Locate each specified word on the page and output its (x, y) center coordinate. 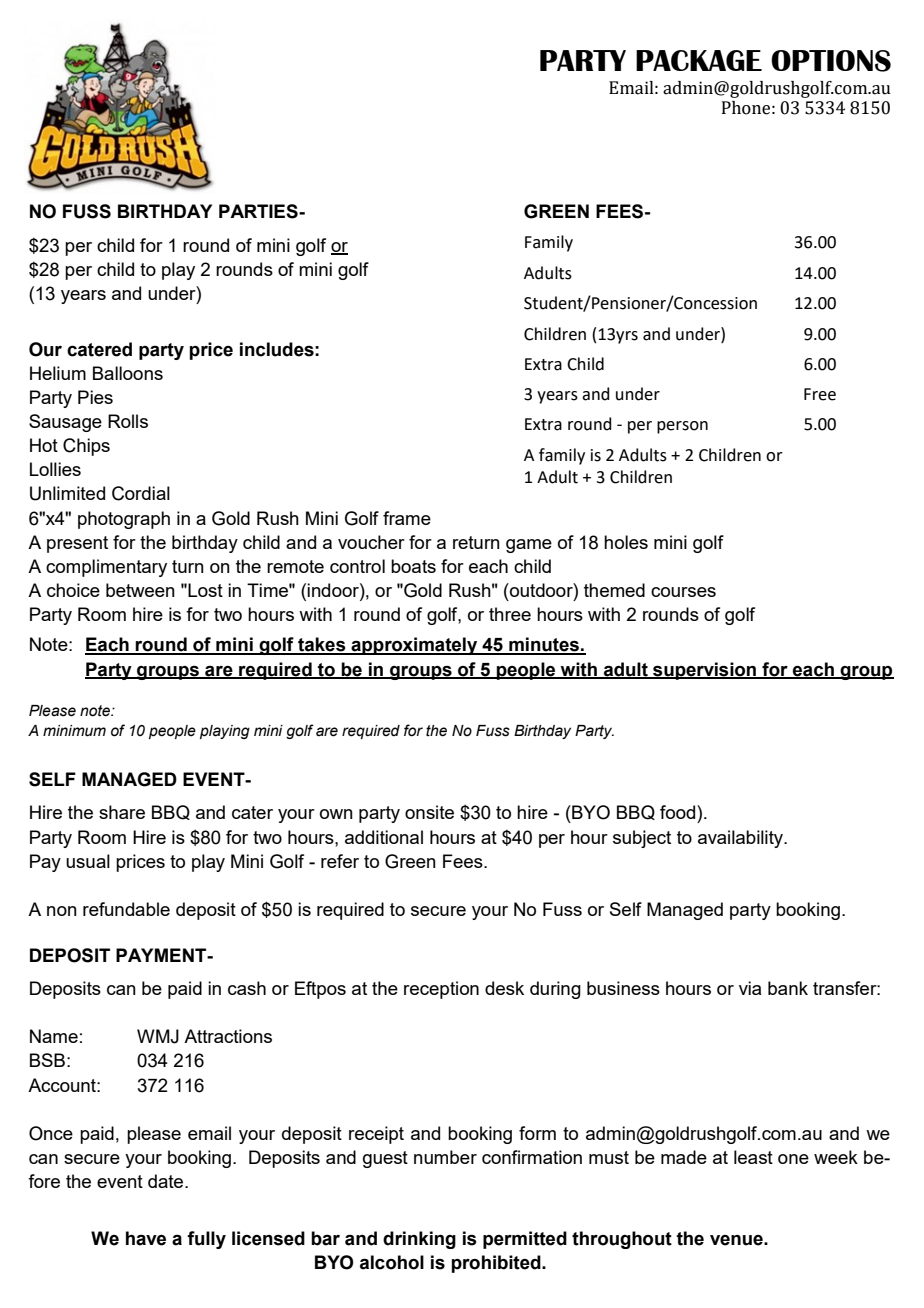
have (146, 1238)
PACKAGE (699, 60)
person (682, 427)
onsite (429, 812)
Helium (58, 373)
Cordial (141, 493)
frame (407, 518)
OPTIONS (831, 61)
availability (742, 839)
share (122, 812)
